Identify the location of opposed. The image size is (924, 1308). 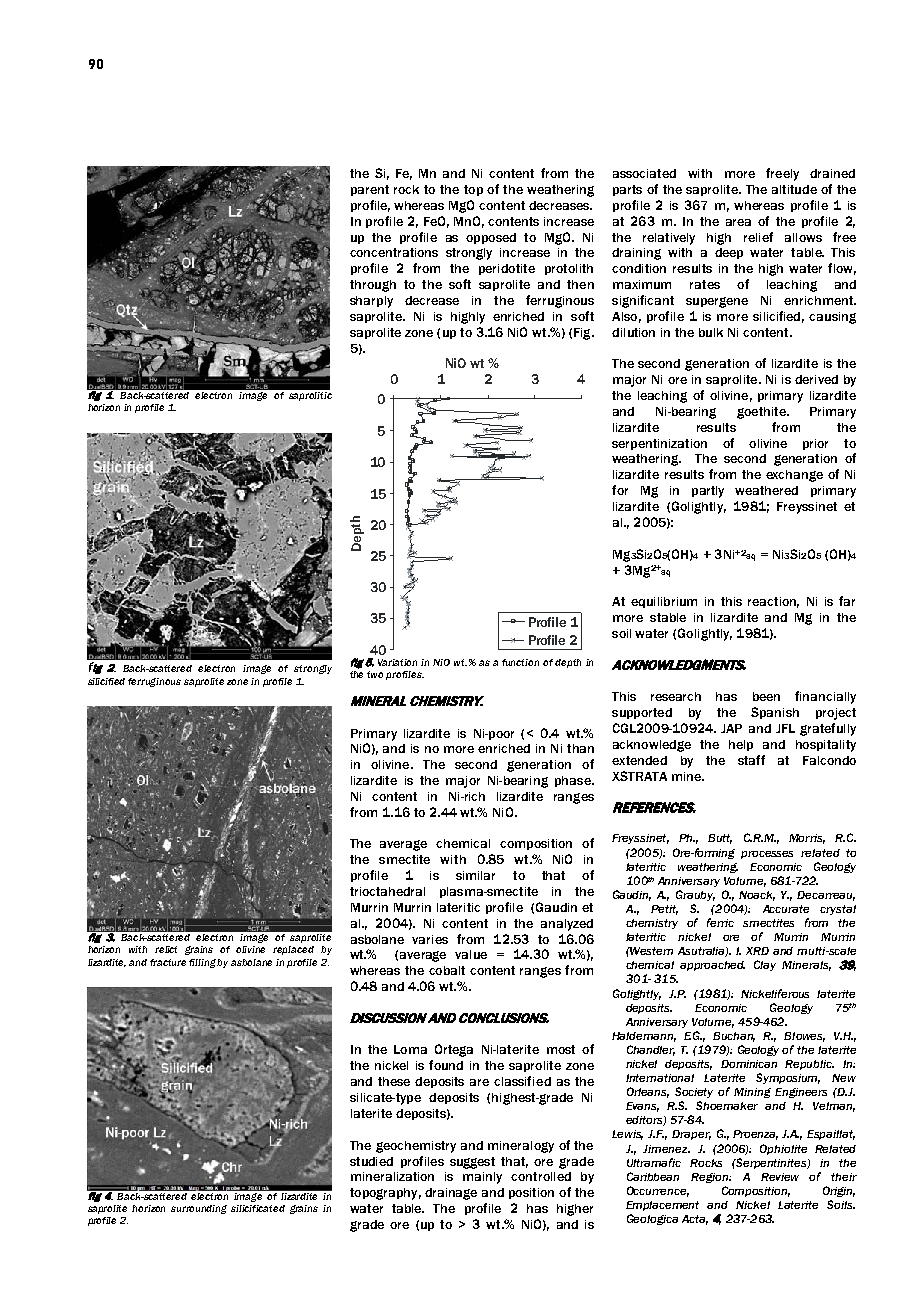
(491, 238).
